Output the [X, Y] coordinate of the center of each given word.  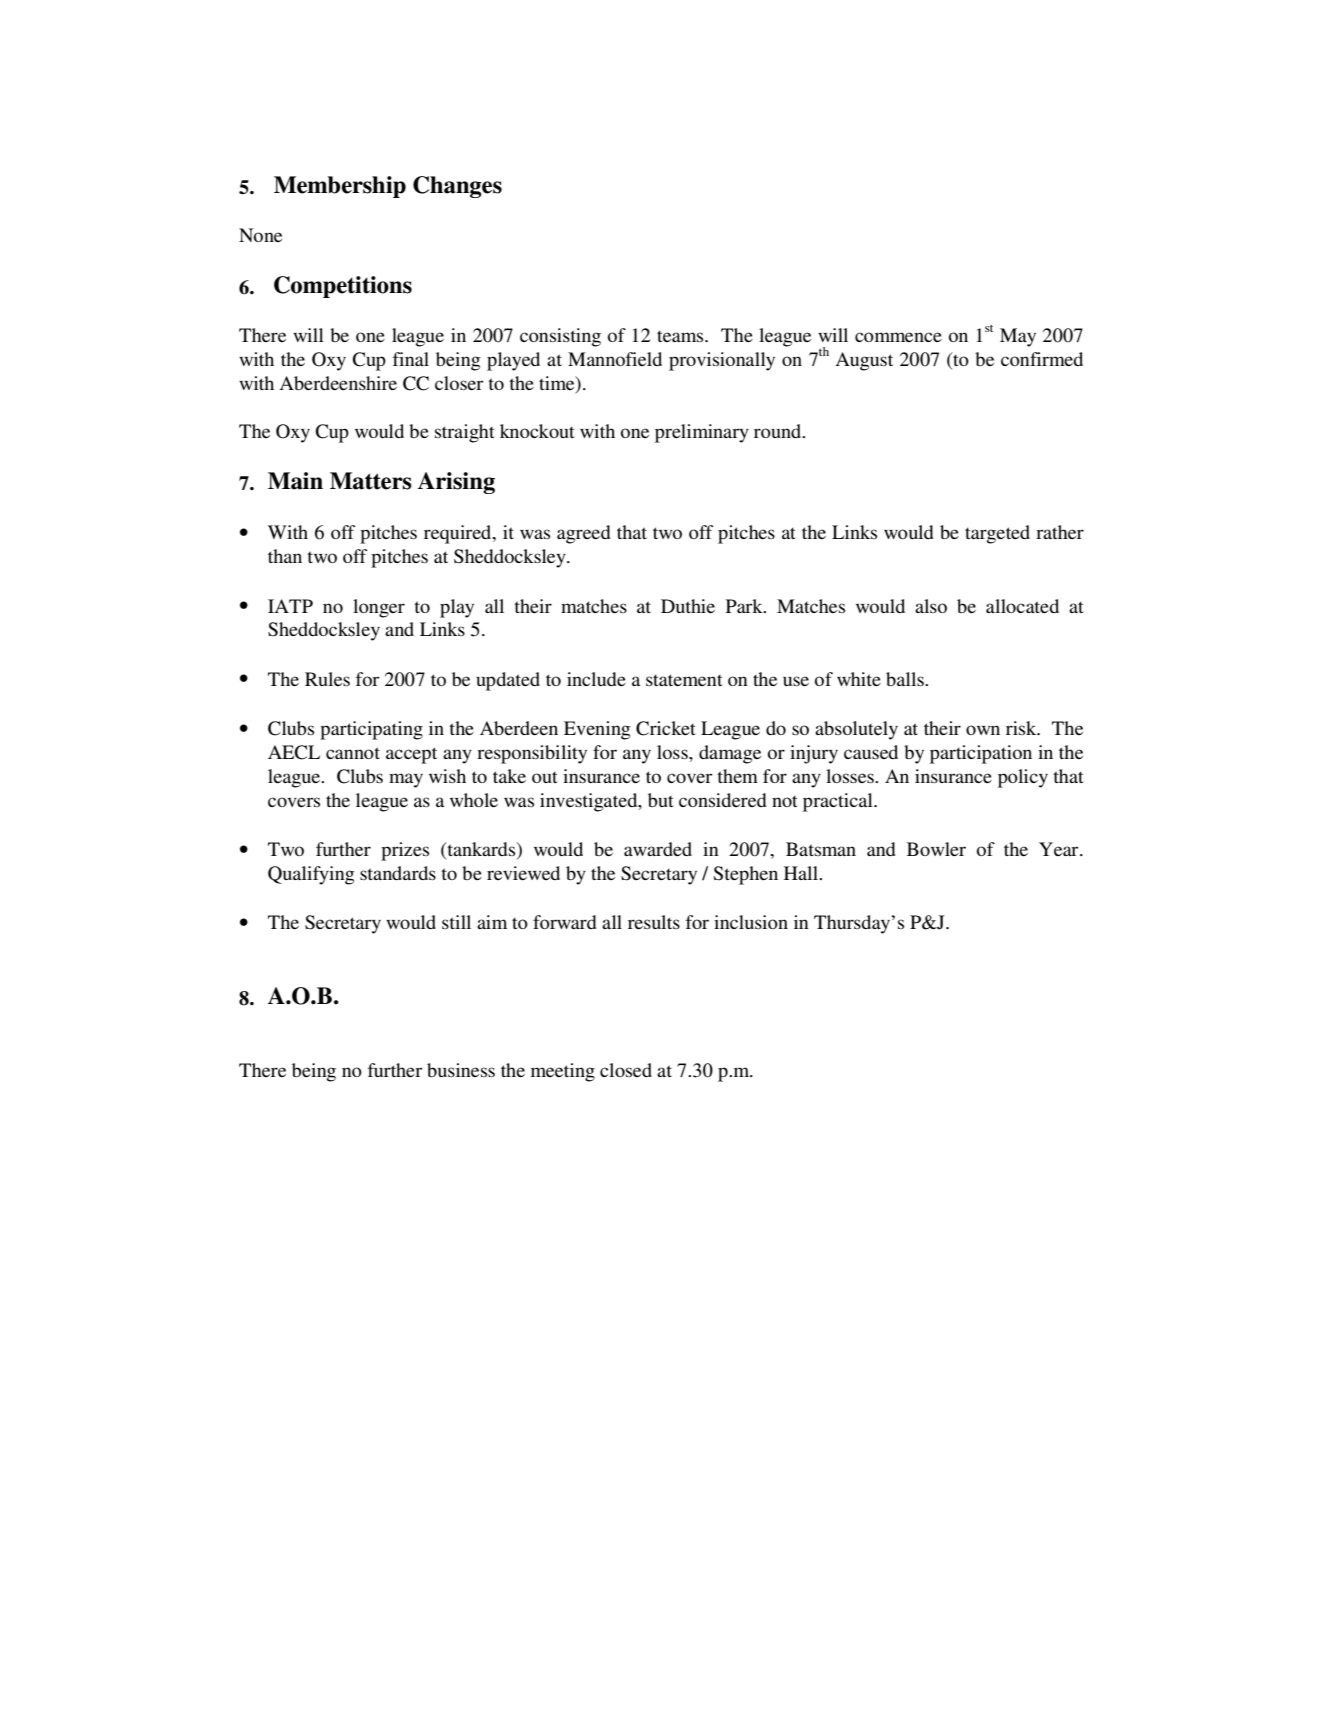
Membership [340, 187]
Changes [457, 187]
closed [626, 1070]
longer [379, 608]
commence [898, 337]
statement [684, 680]
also [931, 606]
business [461, 1070]
